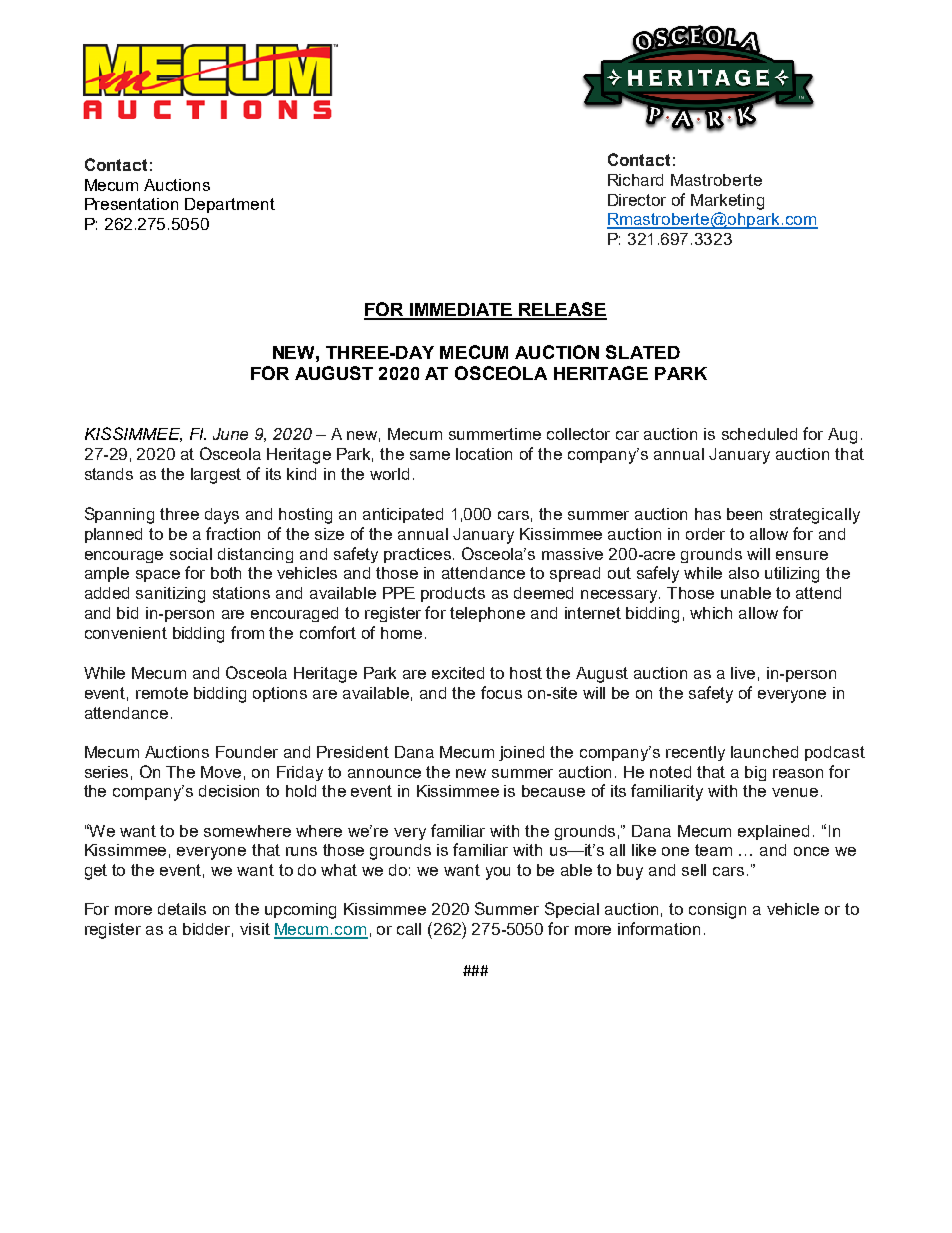 This screenshot has width=952, height=1233. I want to click on Director, so click(637, 200).
